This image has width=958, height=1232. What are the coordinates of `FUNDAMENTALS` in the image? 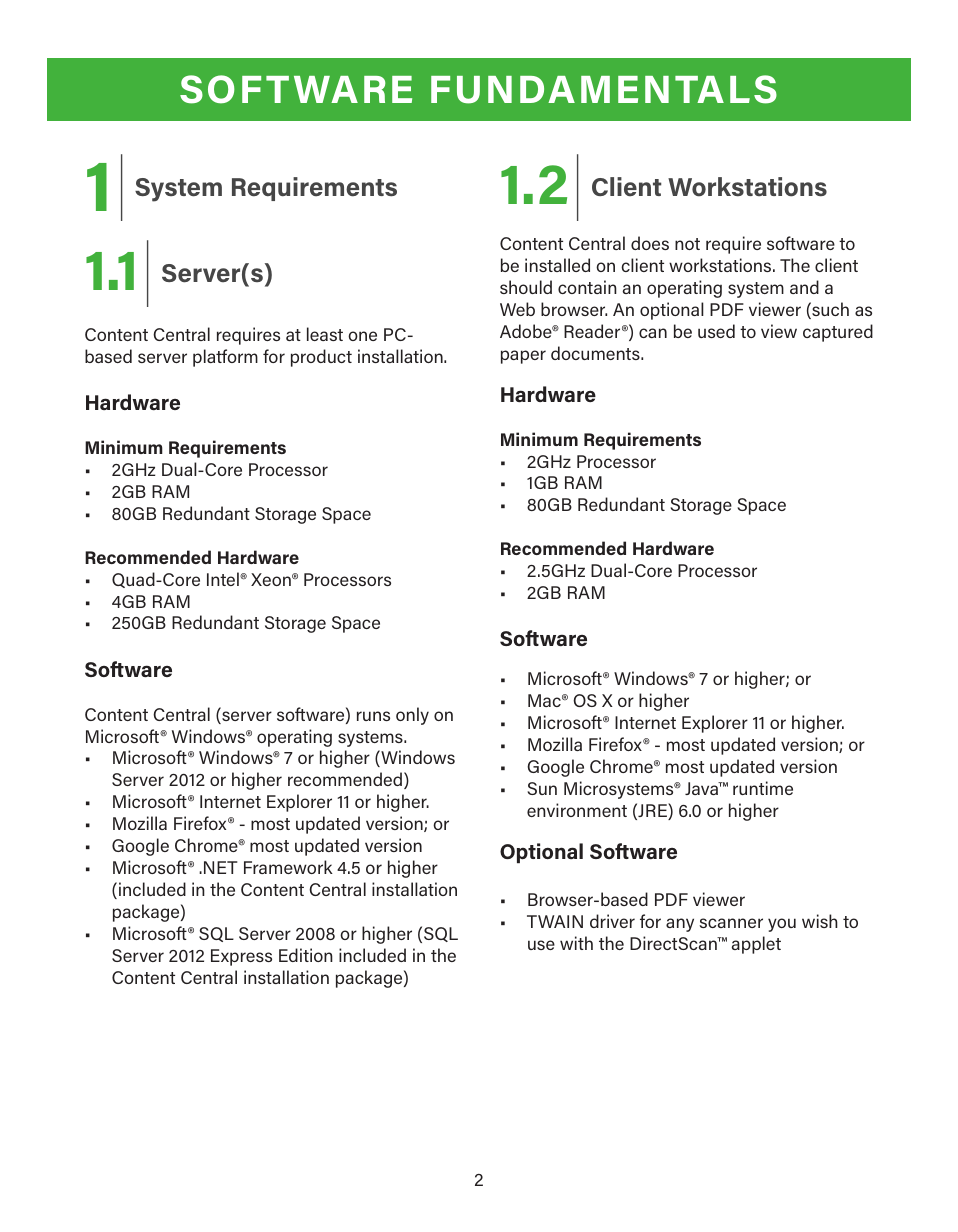 It's located at (604, 89).
